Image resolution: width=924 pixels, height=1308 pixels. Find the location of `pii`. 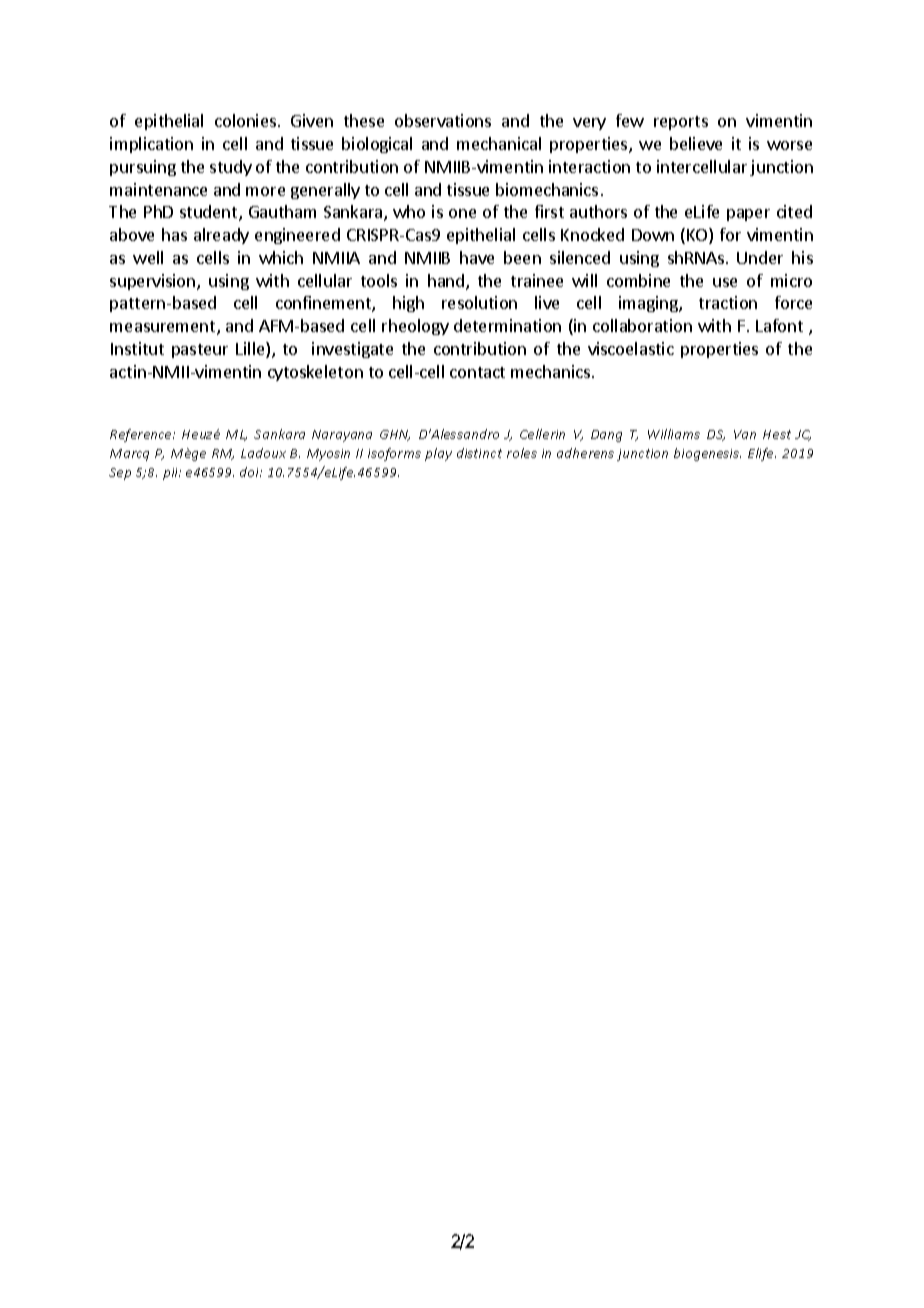

pii is located at coordinates (172, 474).
